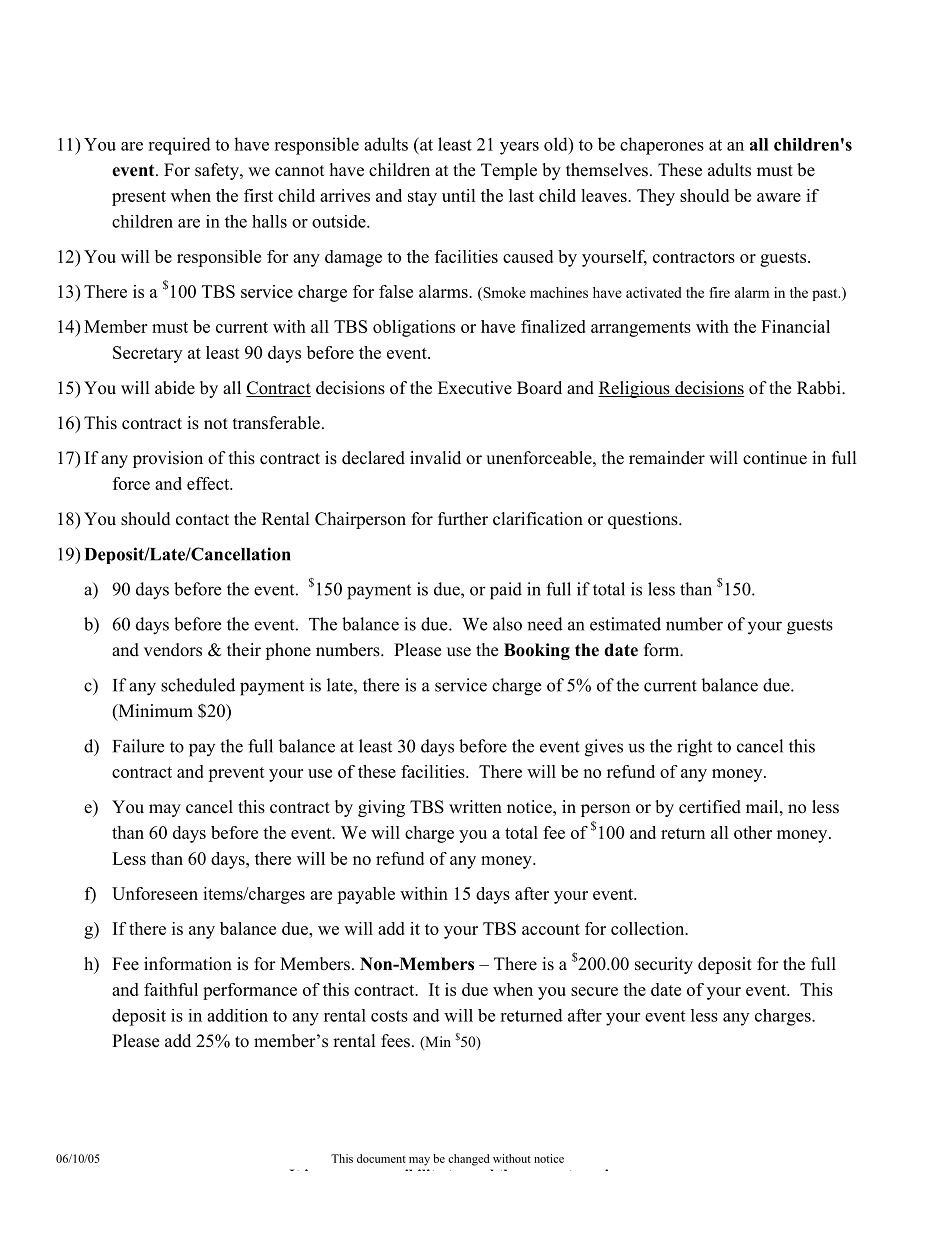 Image resolution: width=952 pixels, height=1233 pixels. I want to click on security, so click(664, 965).
